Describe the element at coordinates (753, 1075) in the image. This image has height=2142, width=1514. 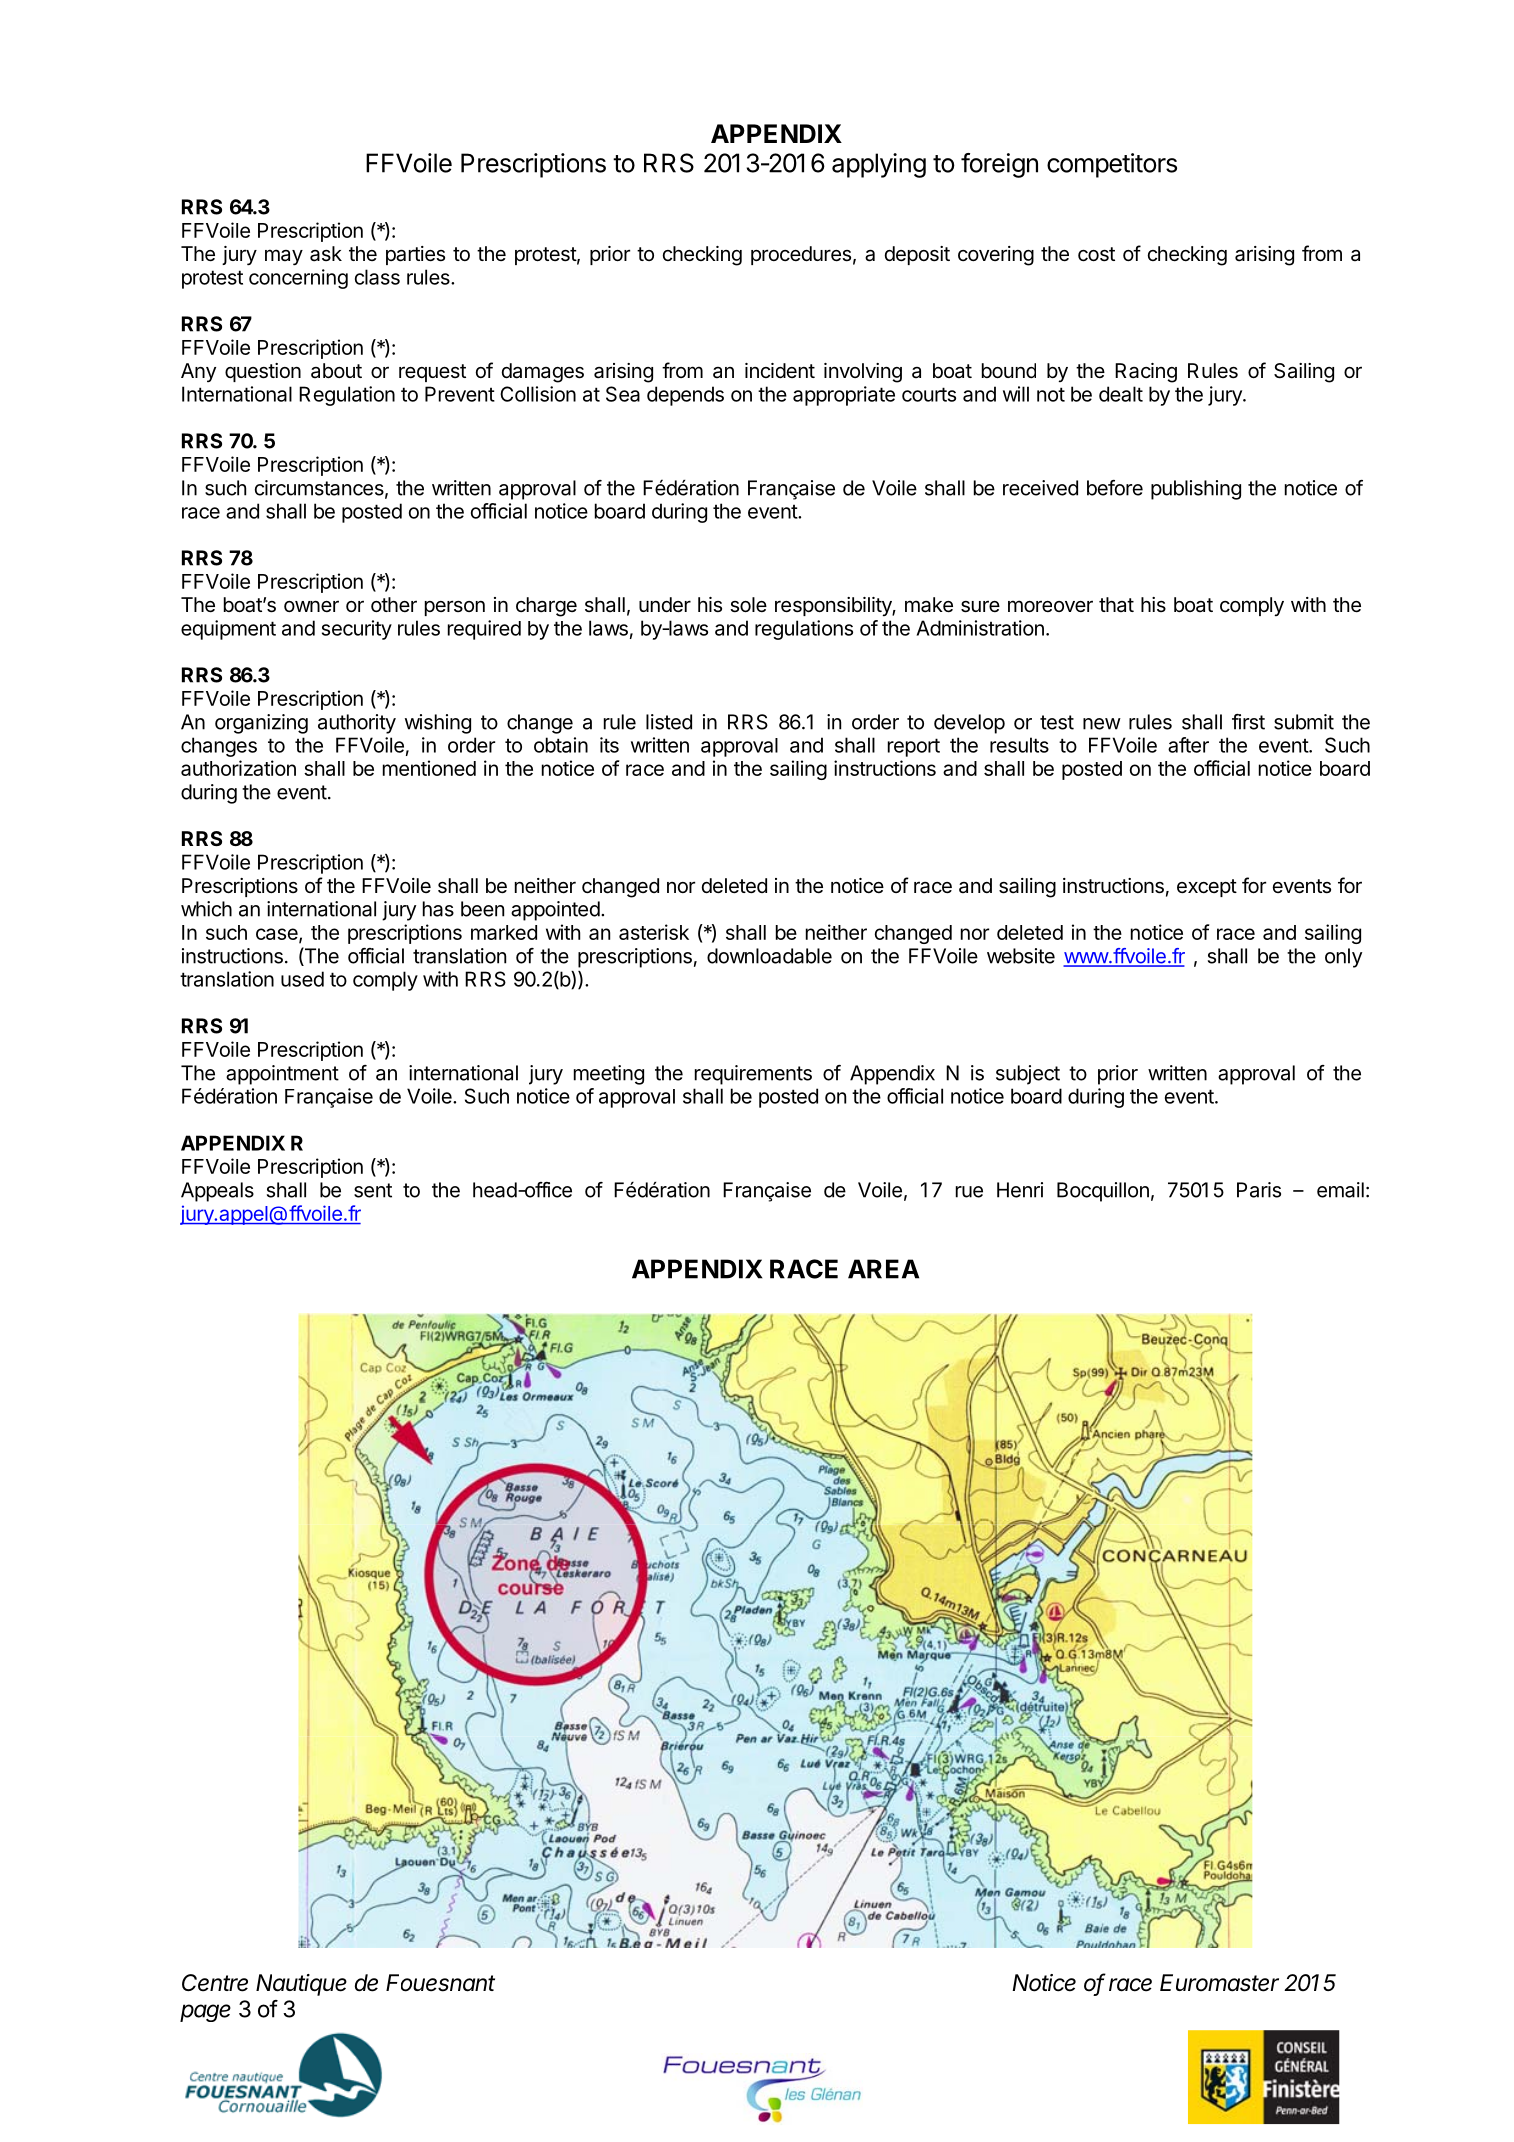
I see `requirements` at that location.
